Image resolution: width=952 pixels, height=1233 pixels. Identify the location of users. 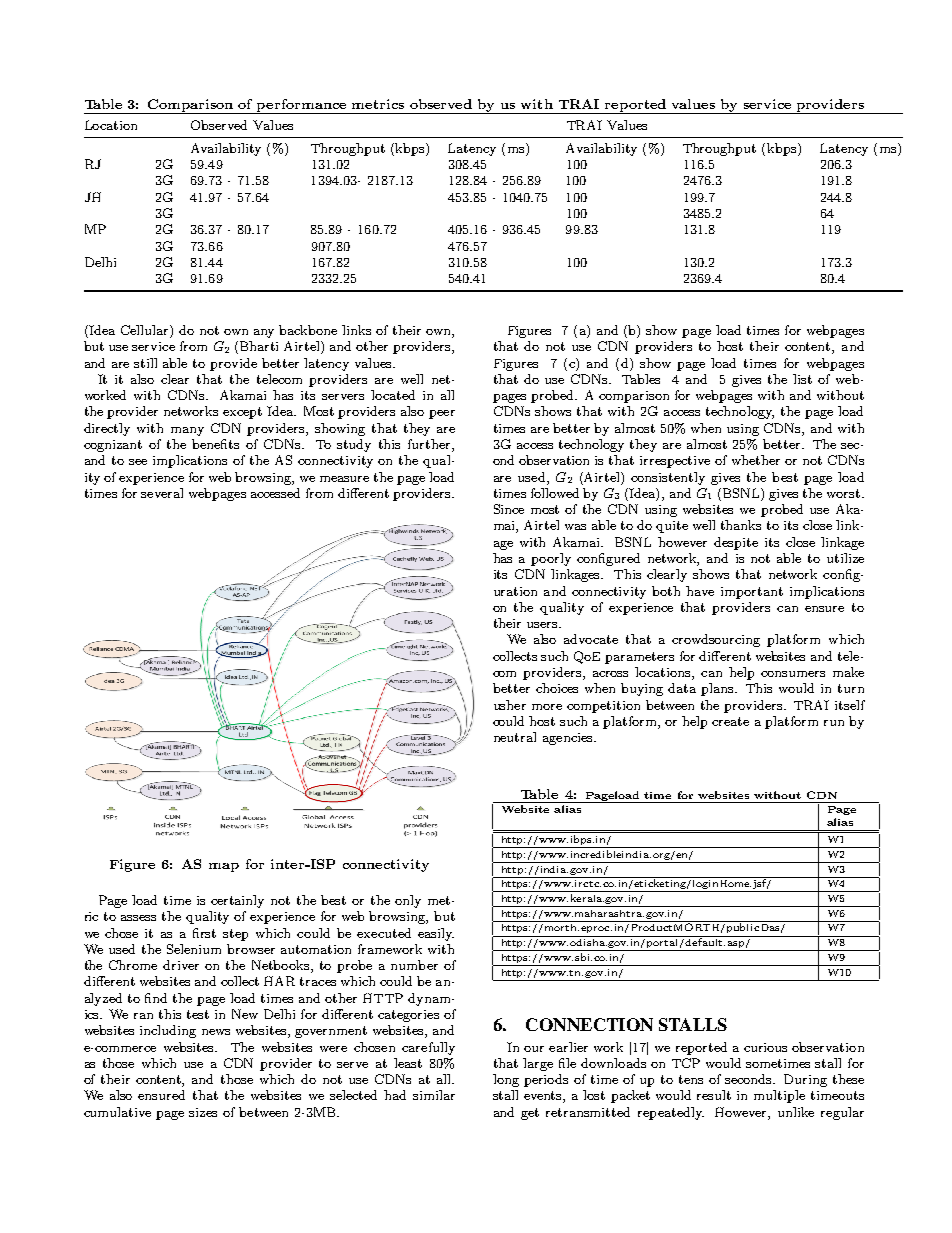
(543, 625).
